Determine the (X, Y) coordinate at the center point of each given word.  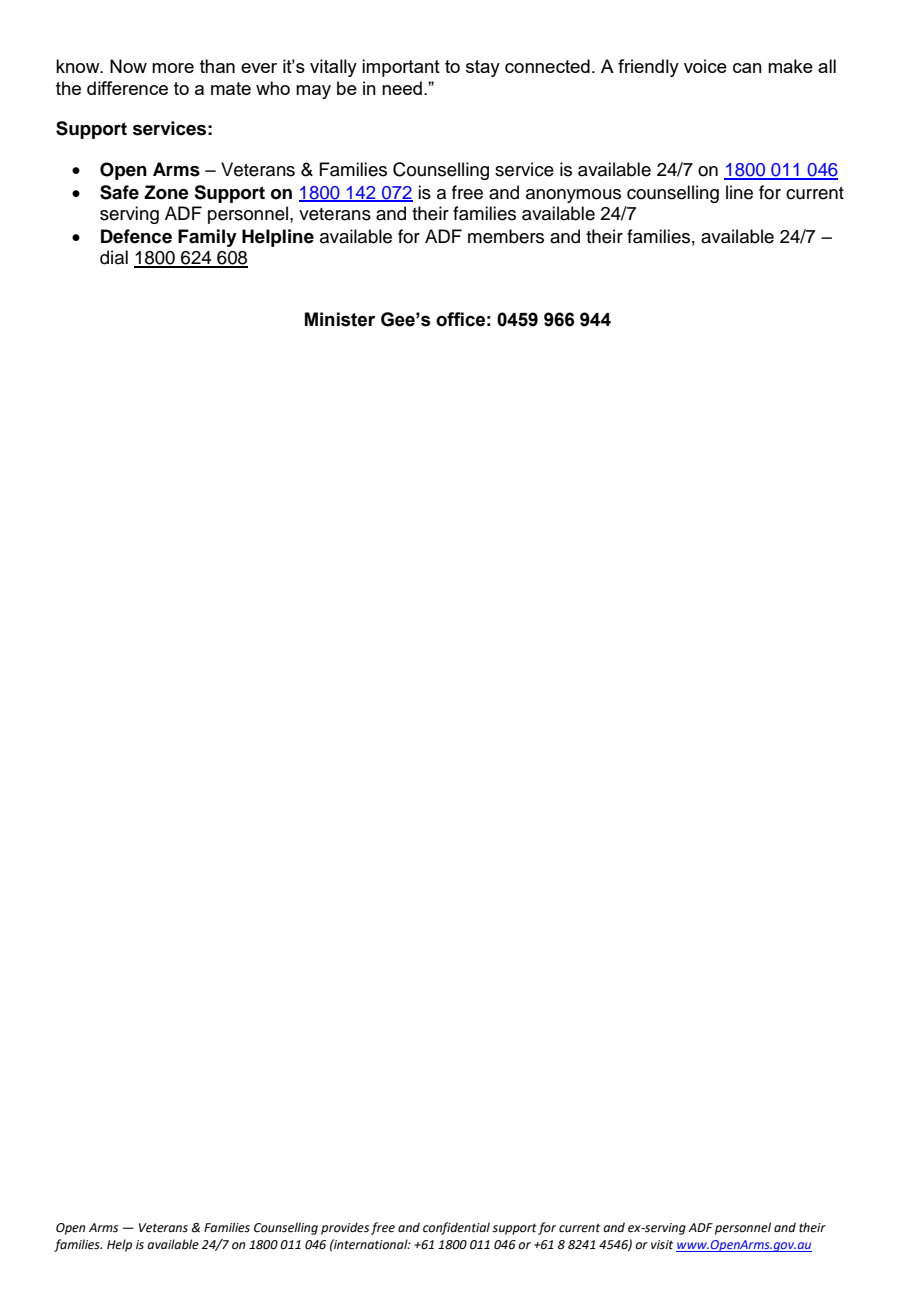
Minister (340, 319)
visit (662, 1245)
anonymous (573, 196)
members (506, 236)
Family (207, 238)
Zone (166, 192)
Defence (136, 236)
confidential (456, 1228)
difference (127, 88)
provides (345, 1228)
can (747, 68)
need (402, 88)
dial (114, 257)
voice (705, 66)
